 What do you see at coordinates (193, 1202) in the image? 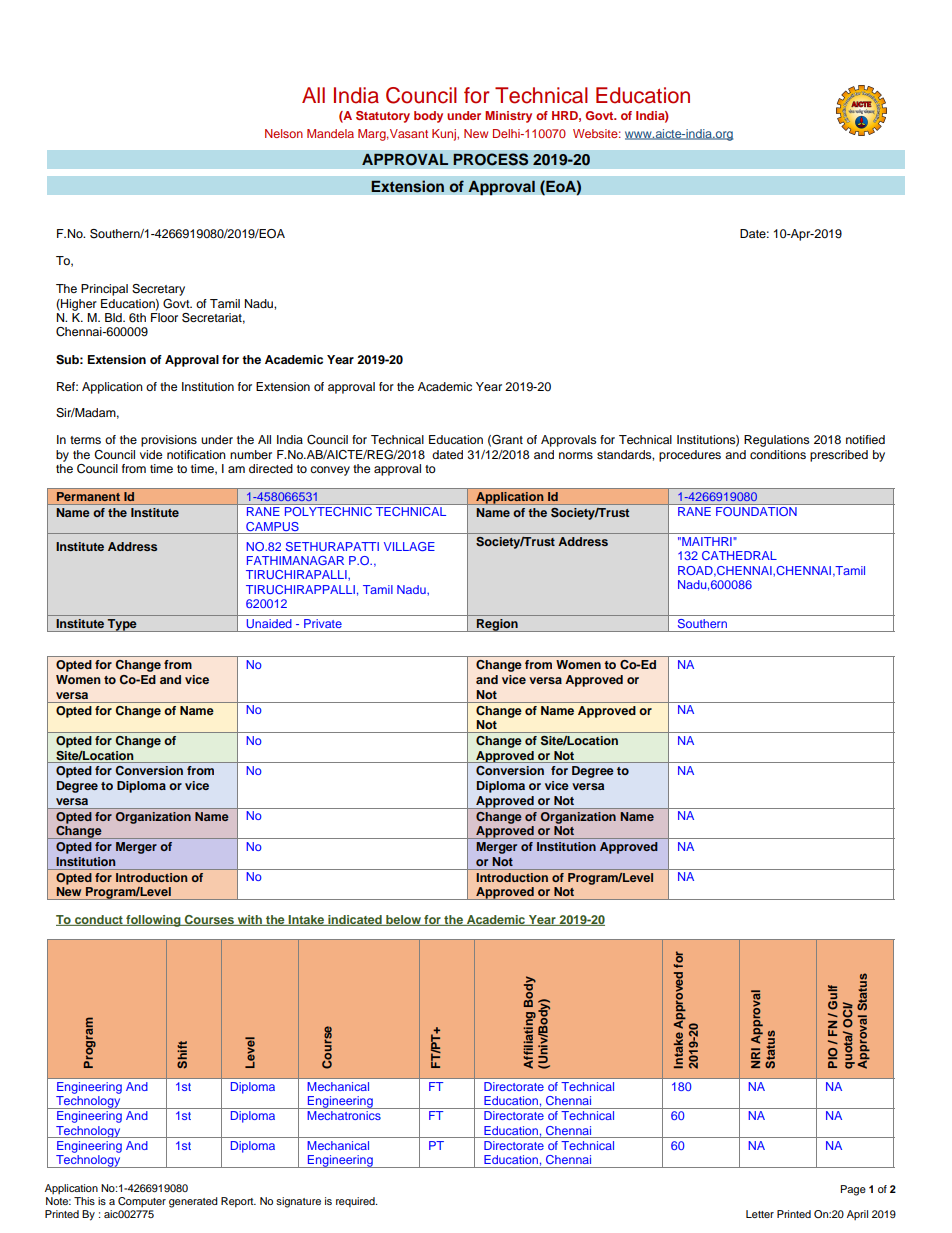
I see `generated` at bounding box center [193, 1202].
